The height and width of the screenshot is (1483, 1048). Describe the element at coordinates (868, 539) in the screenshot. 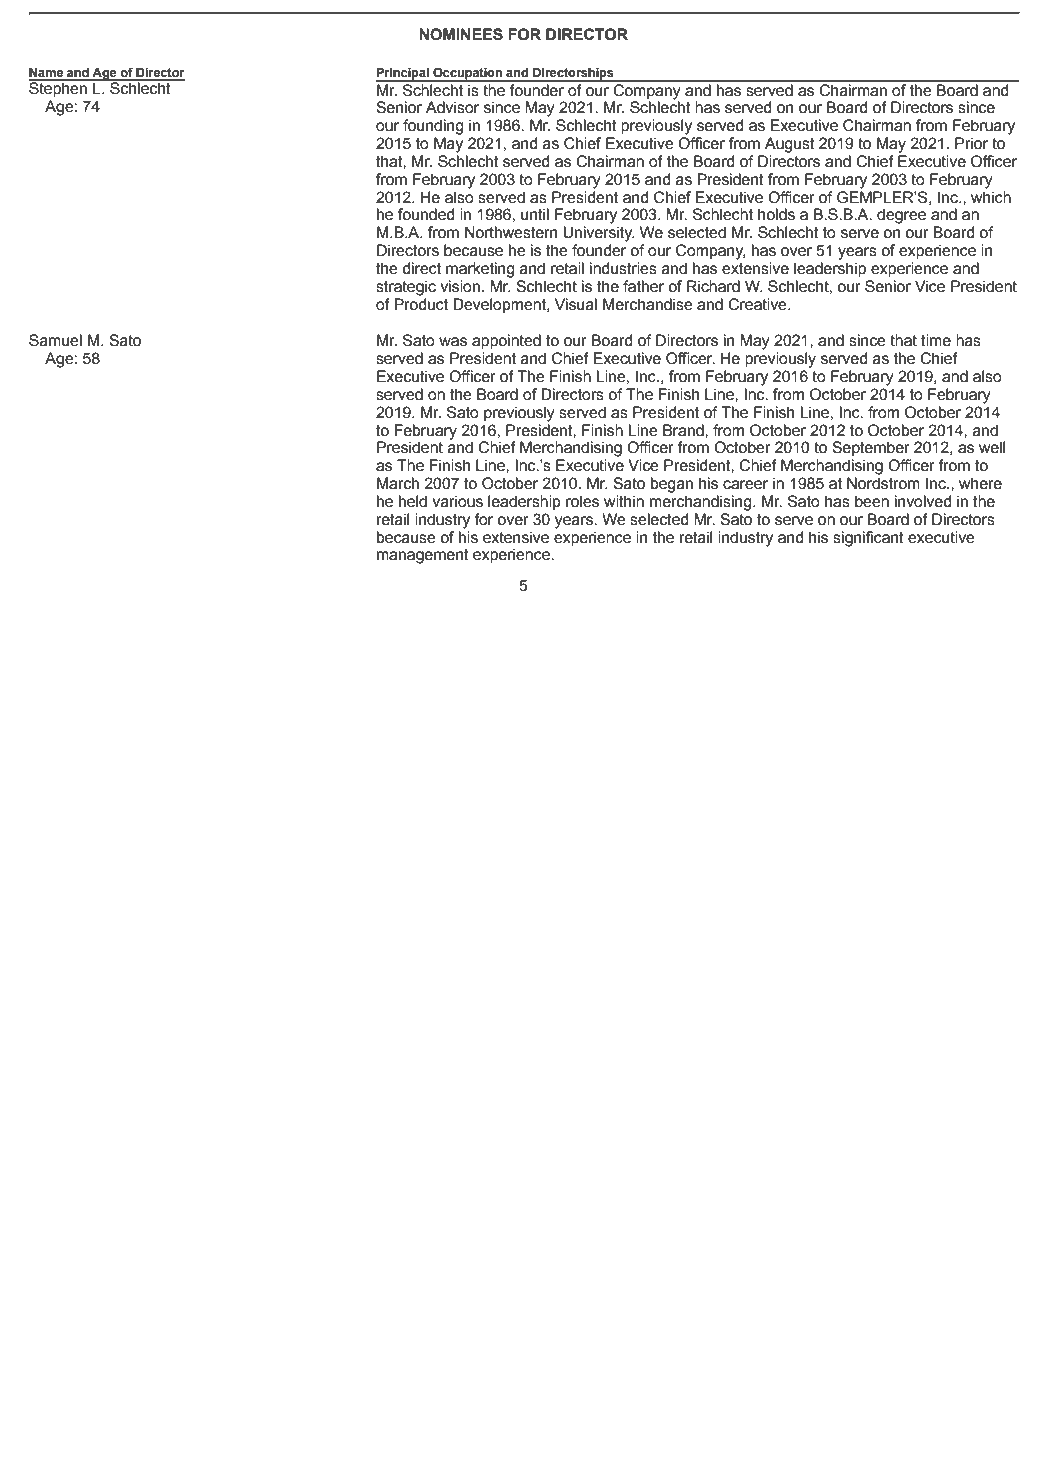

I see `significant` at that location.
